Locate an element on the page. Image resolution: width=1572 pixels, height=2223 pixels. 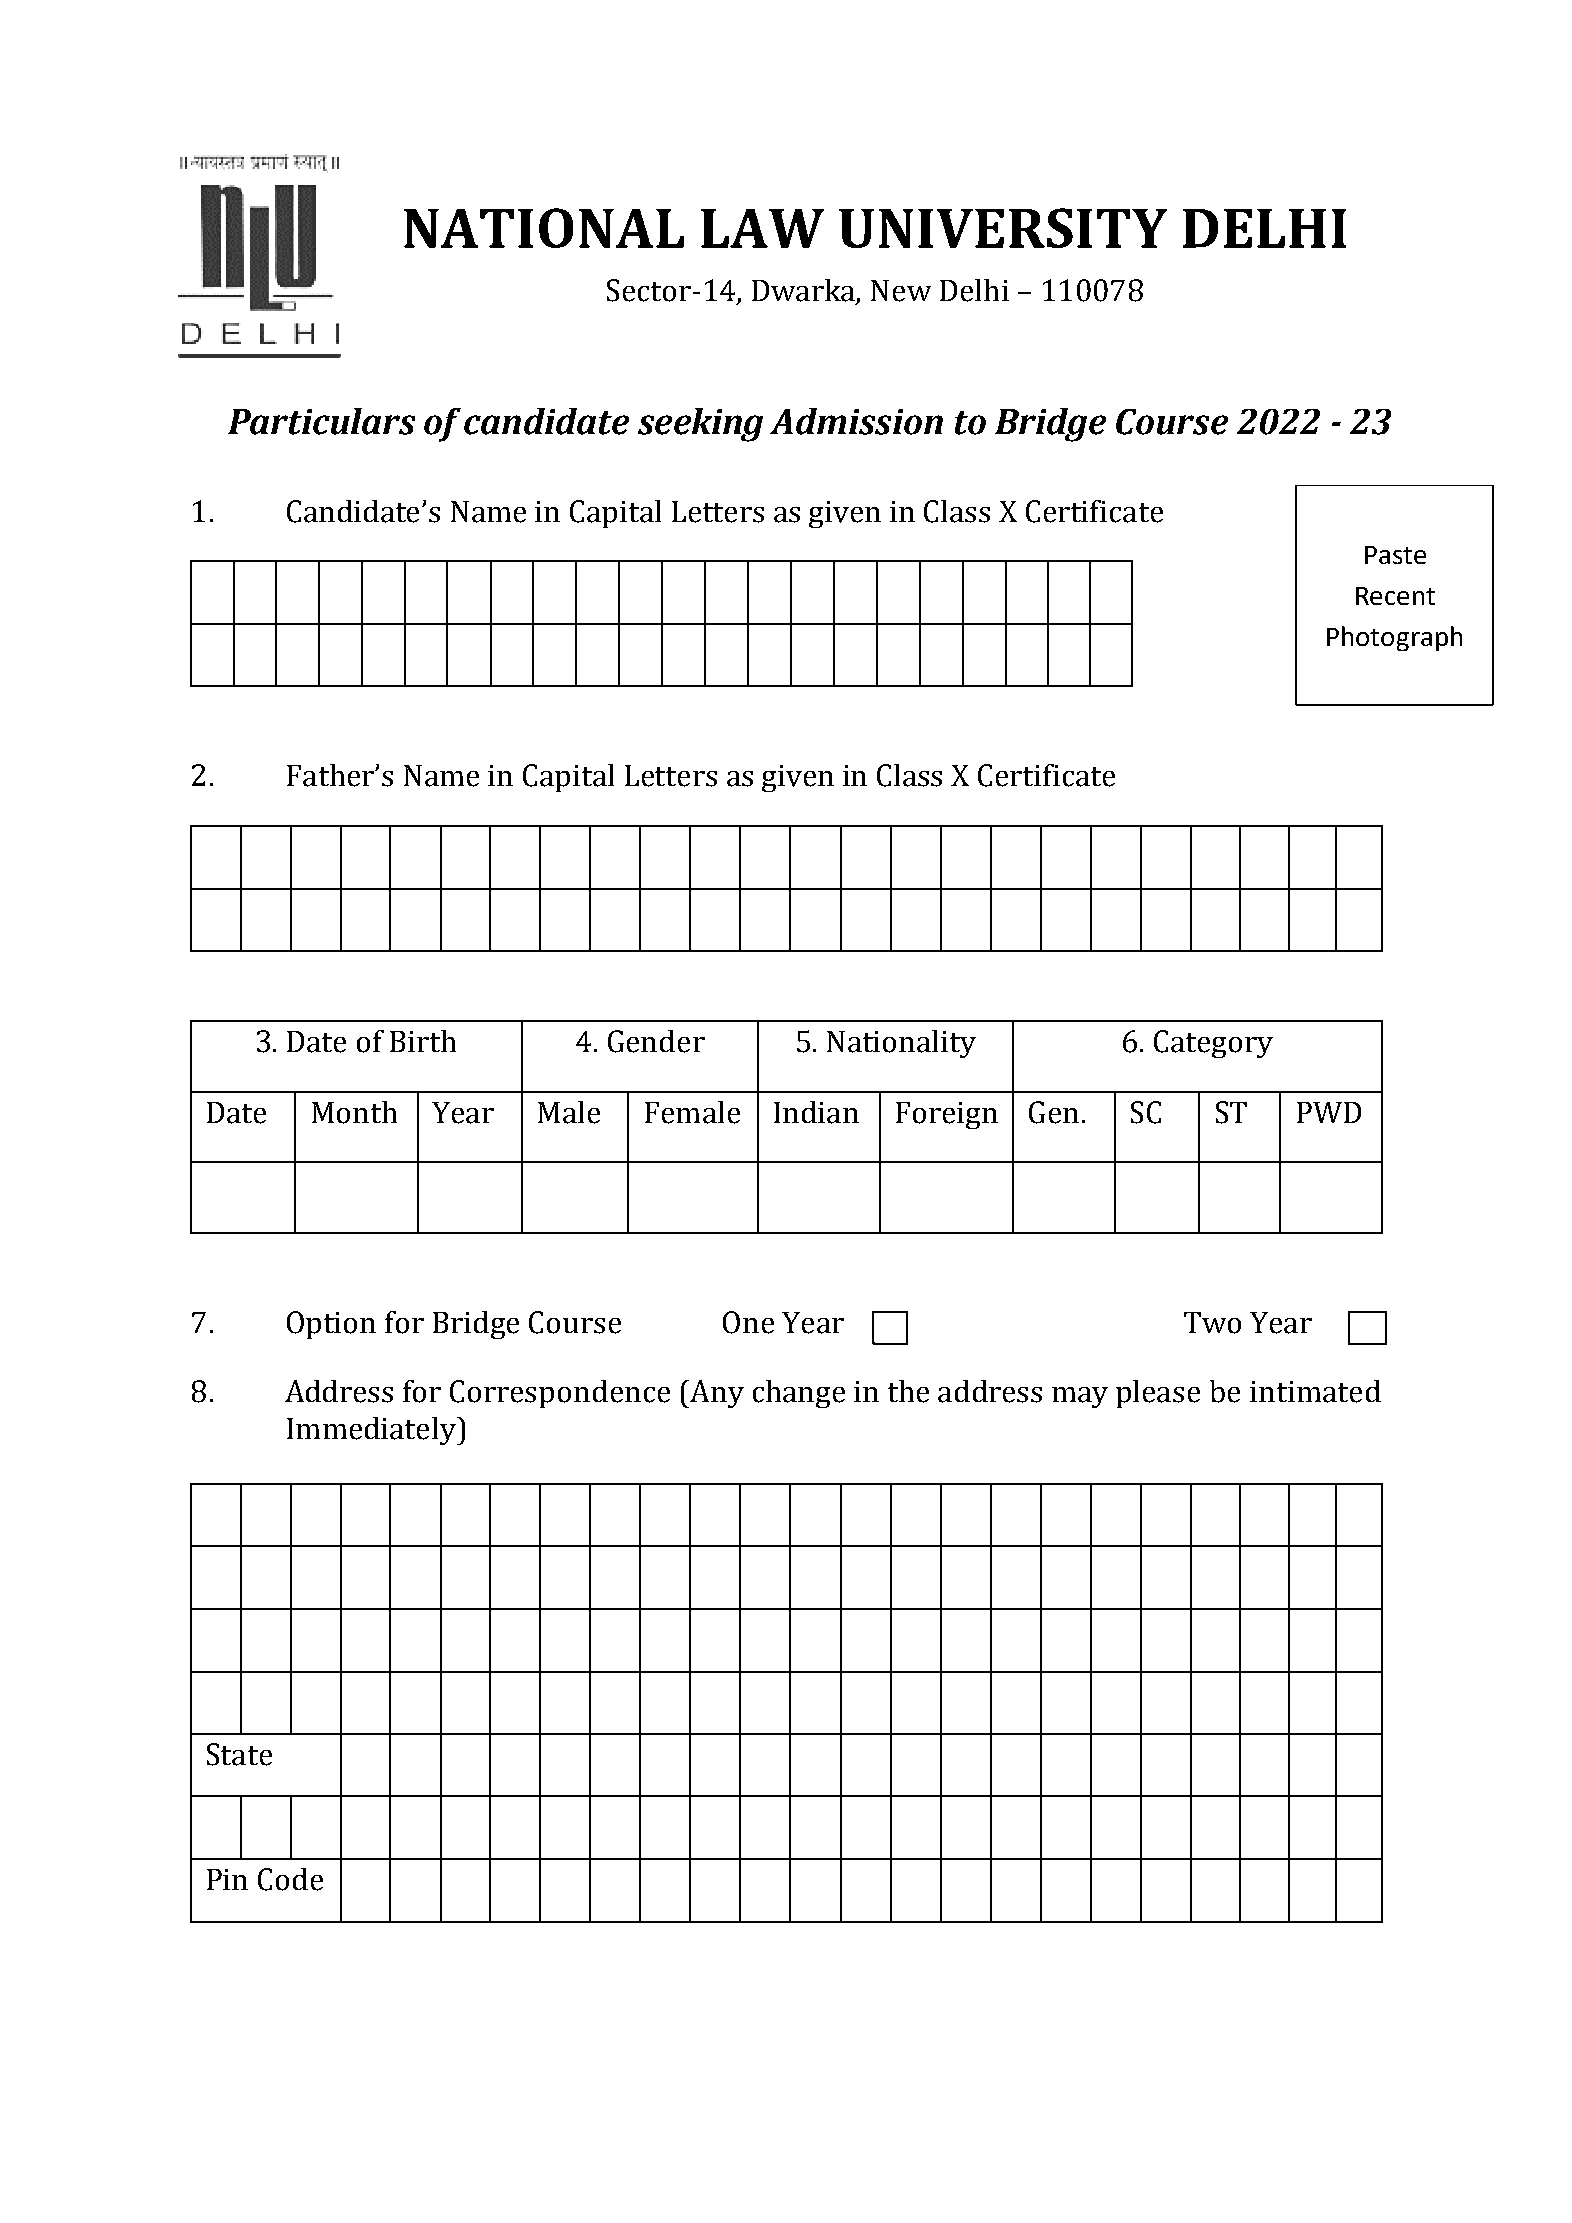
seeking is located at coordinates (700, 425).
